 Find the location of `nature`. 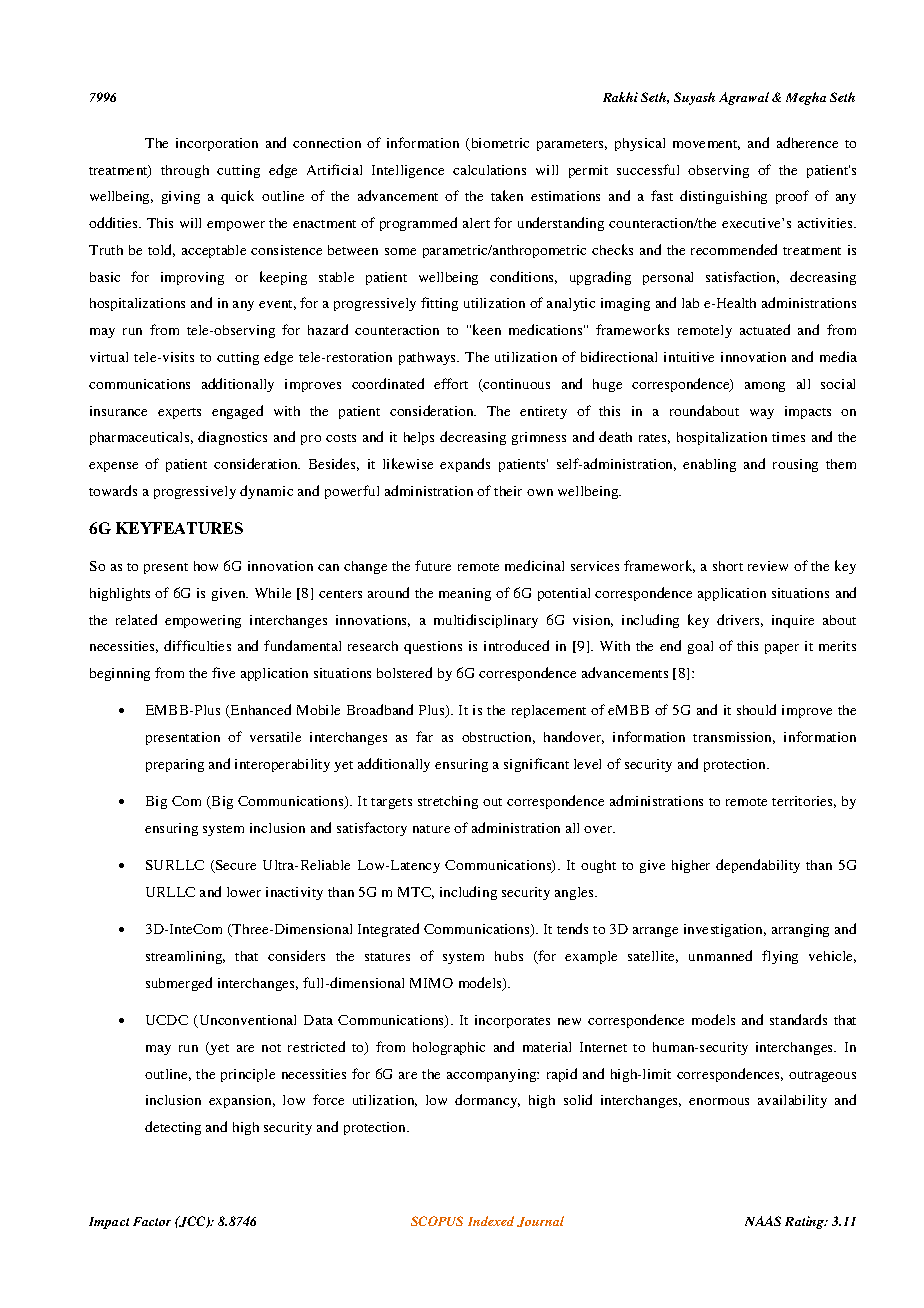

nature is located at coordinates (431, 829).
